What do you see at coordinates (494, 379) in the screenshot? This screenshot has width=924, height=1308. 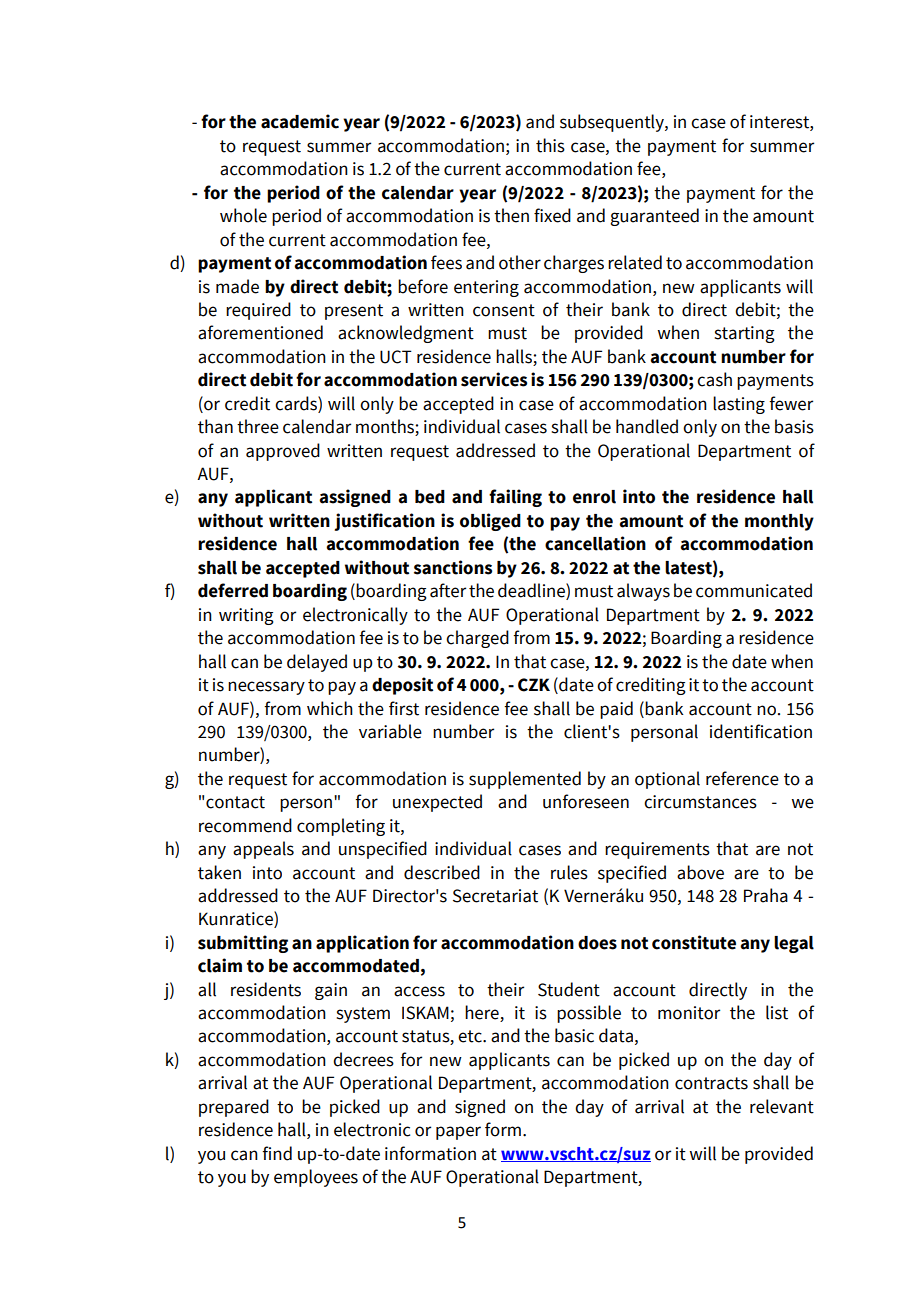 I see `services` at bounding box center [494, 379].
